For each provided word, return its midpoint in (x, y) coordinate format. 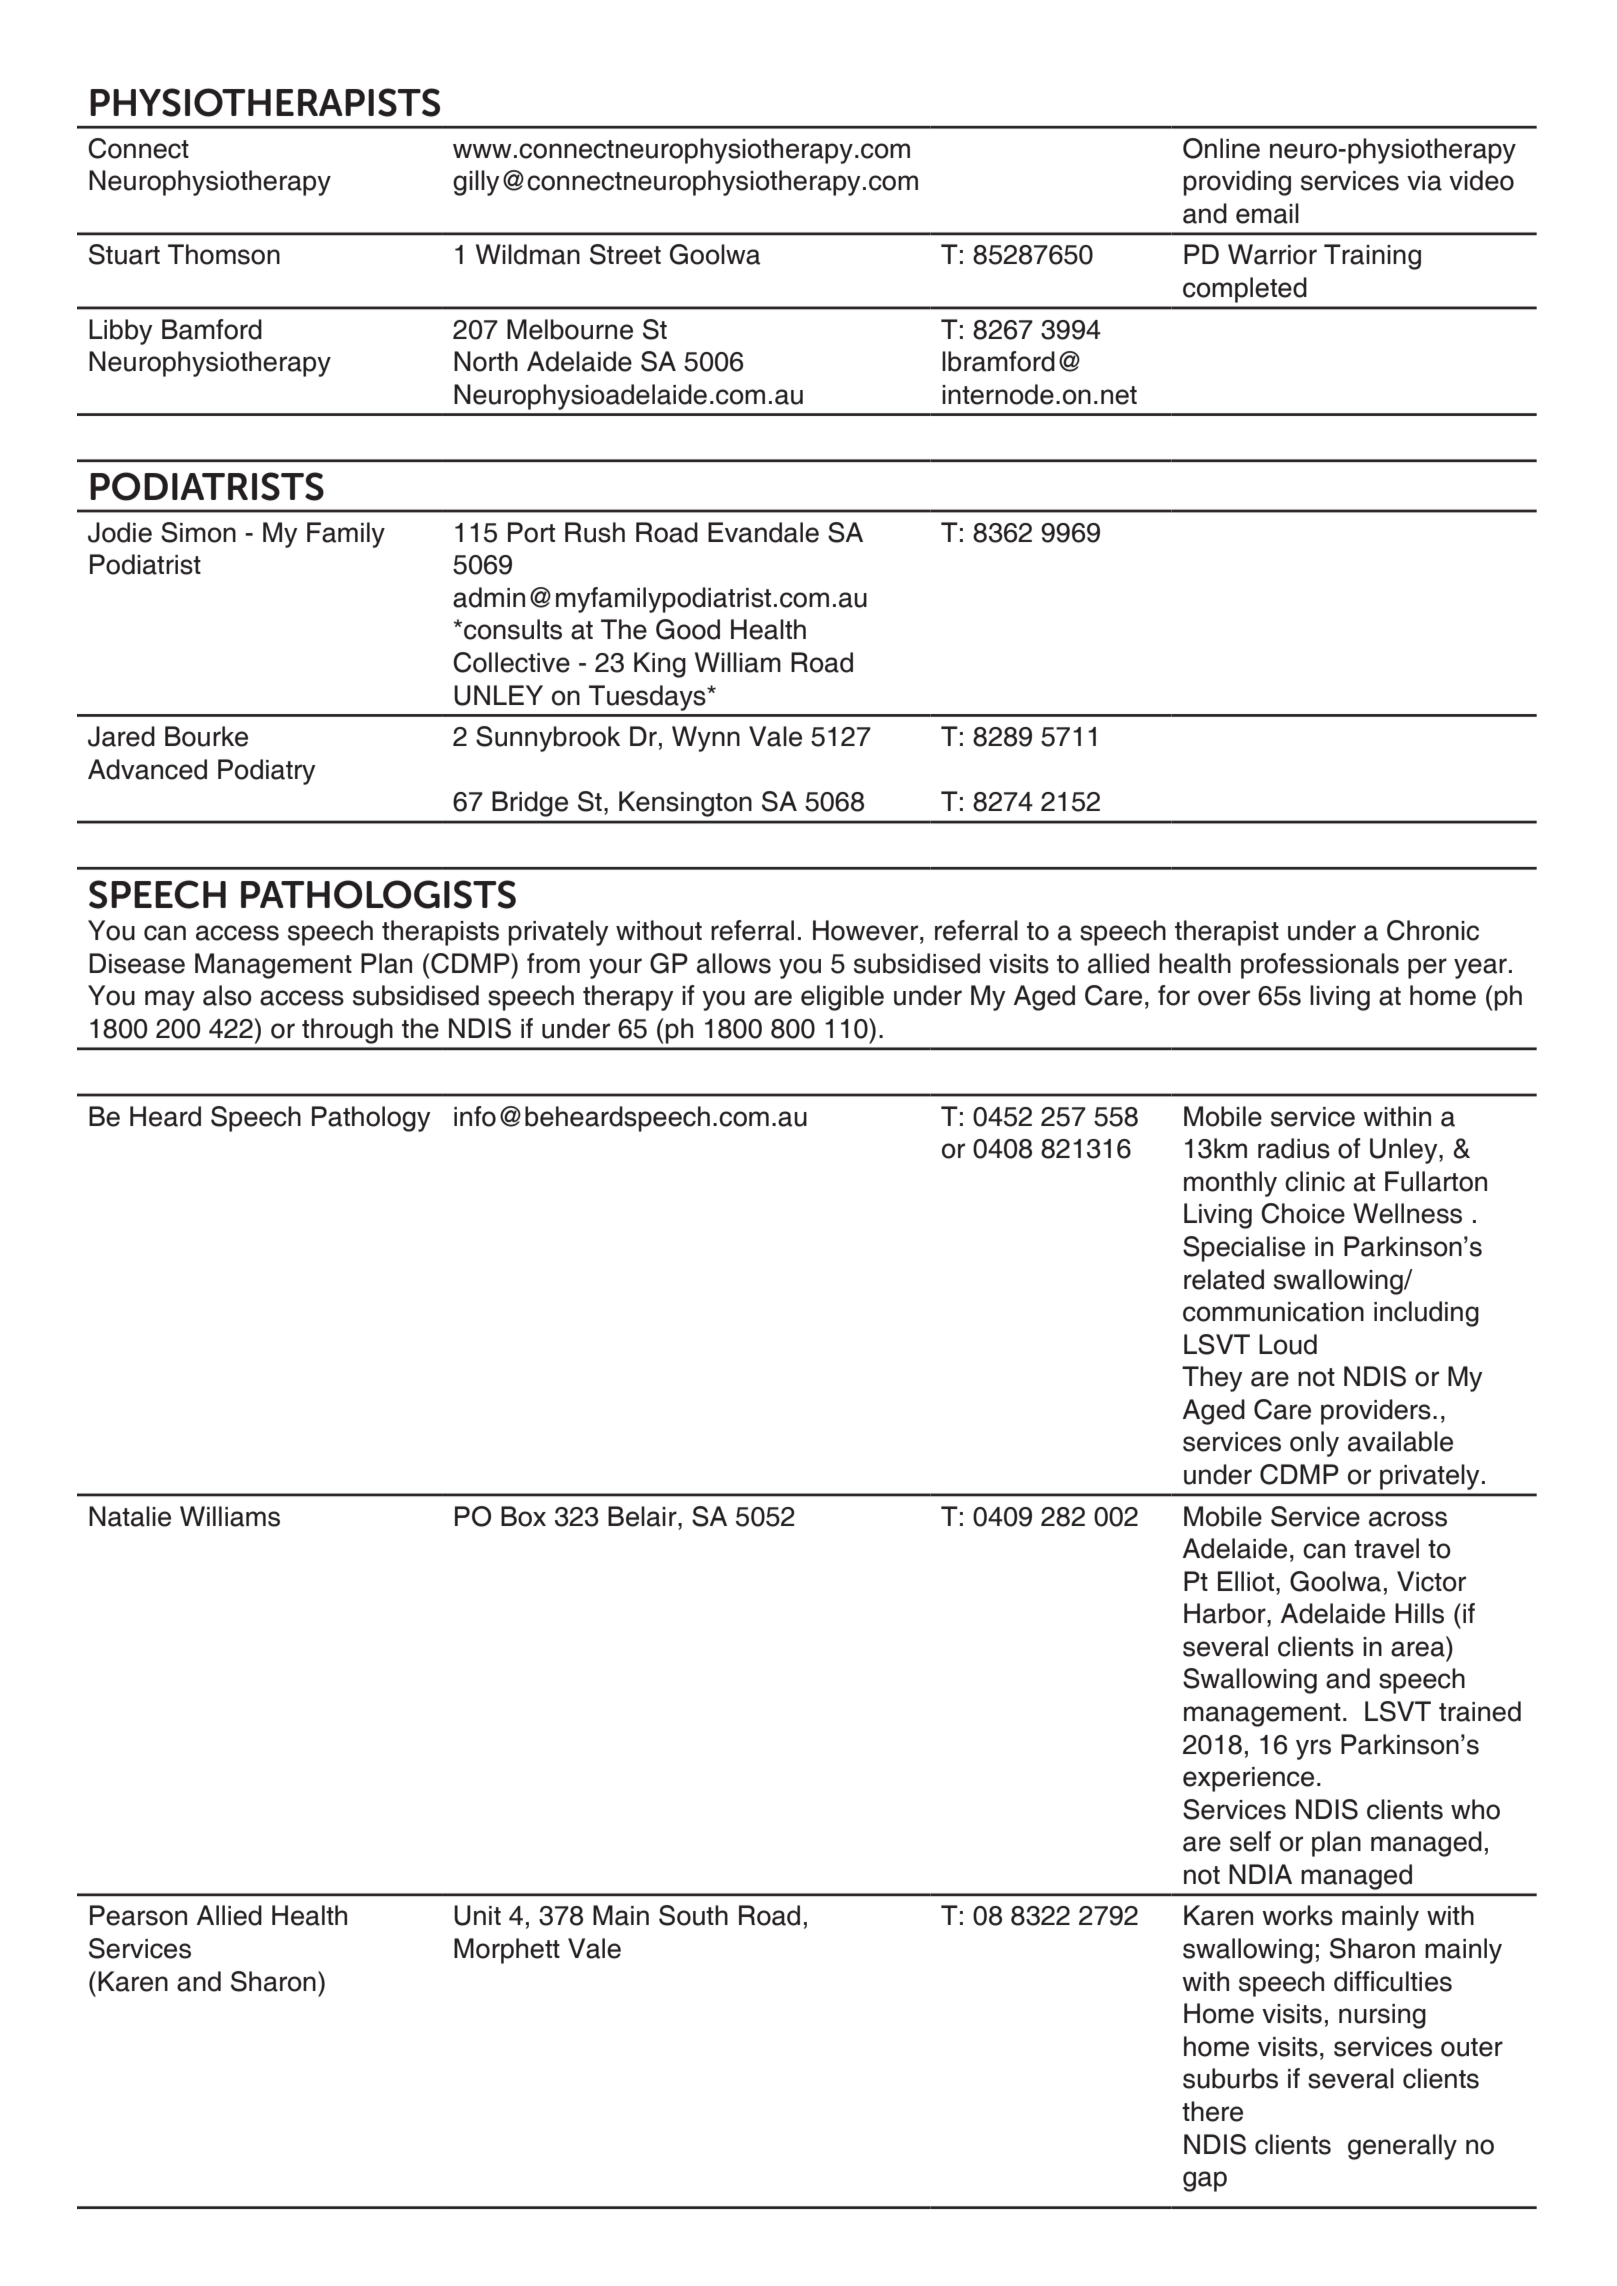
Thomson (224, 254)
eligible (842, 998)
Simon (198, 532)
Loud (1288, 1344)
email (1267, 213)
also (227, 995)
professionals (1320, 966)
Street (625, 254)
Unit (477, 1915)
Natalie (130, 1516)
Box (523, 1516)
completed (1245, 290)
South (693, 1915)
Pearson (138, 1915)
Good (688, 629)
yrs (1313, 1749)
